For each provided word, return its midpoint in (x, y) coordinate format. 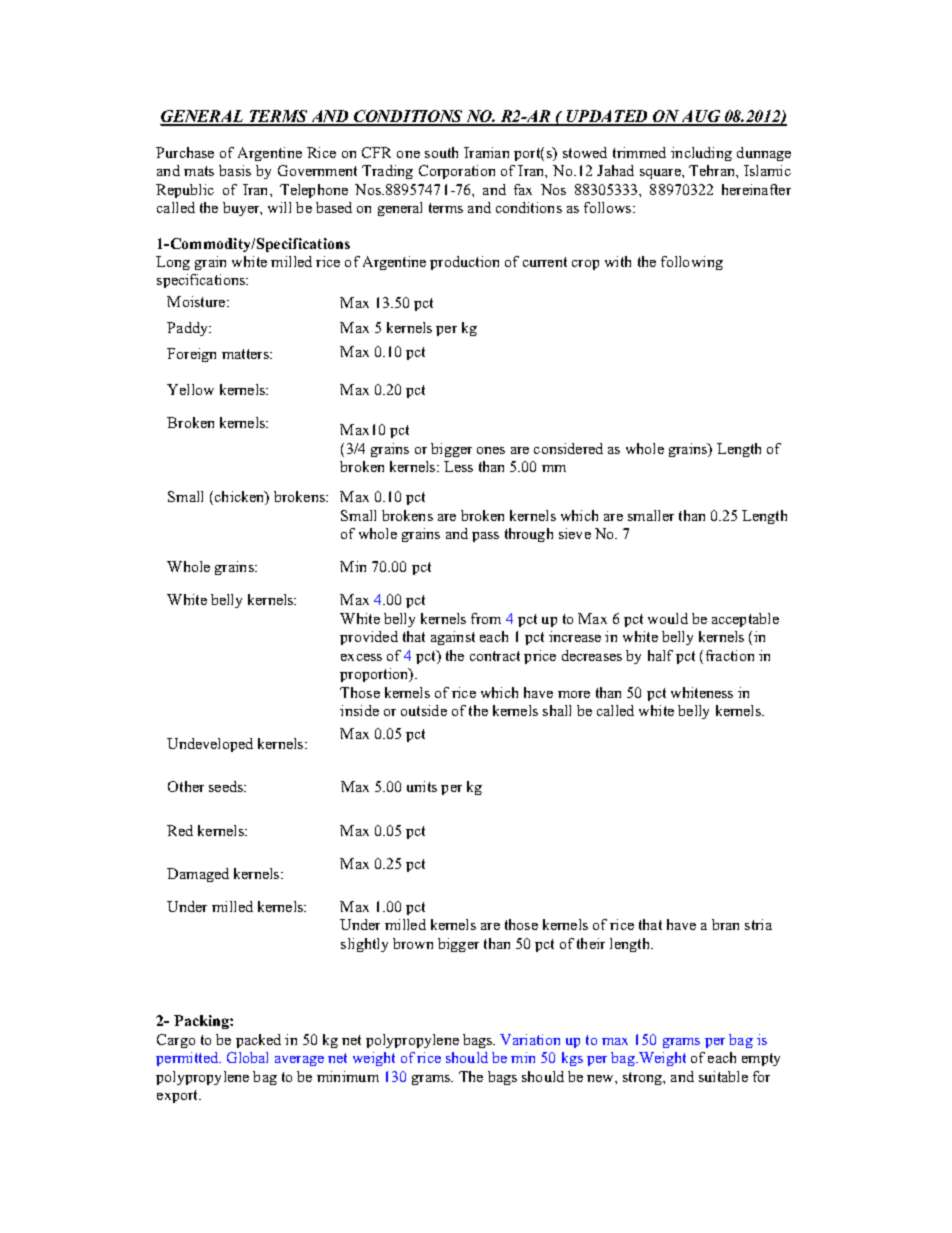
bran (725, 924)
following (692, 263)
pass (485, 537)
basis (235, 170)
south (441, 152)
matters (246, 354)
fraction (730, 655)
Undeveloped (210, 745)
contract (495, 656)
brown (413, 943)
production (464, 263)
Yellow (190, 389)
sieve (575, 533)
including (701, 154)
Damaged (198, 875)
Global (247, 1057)
